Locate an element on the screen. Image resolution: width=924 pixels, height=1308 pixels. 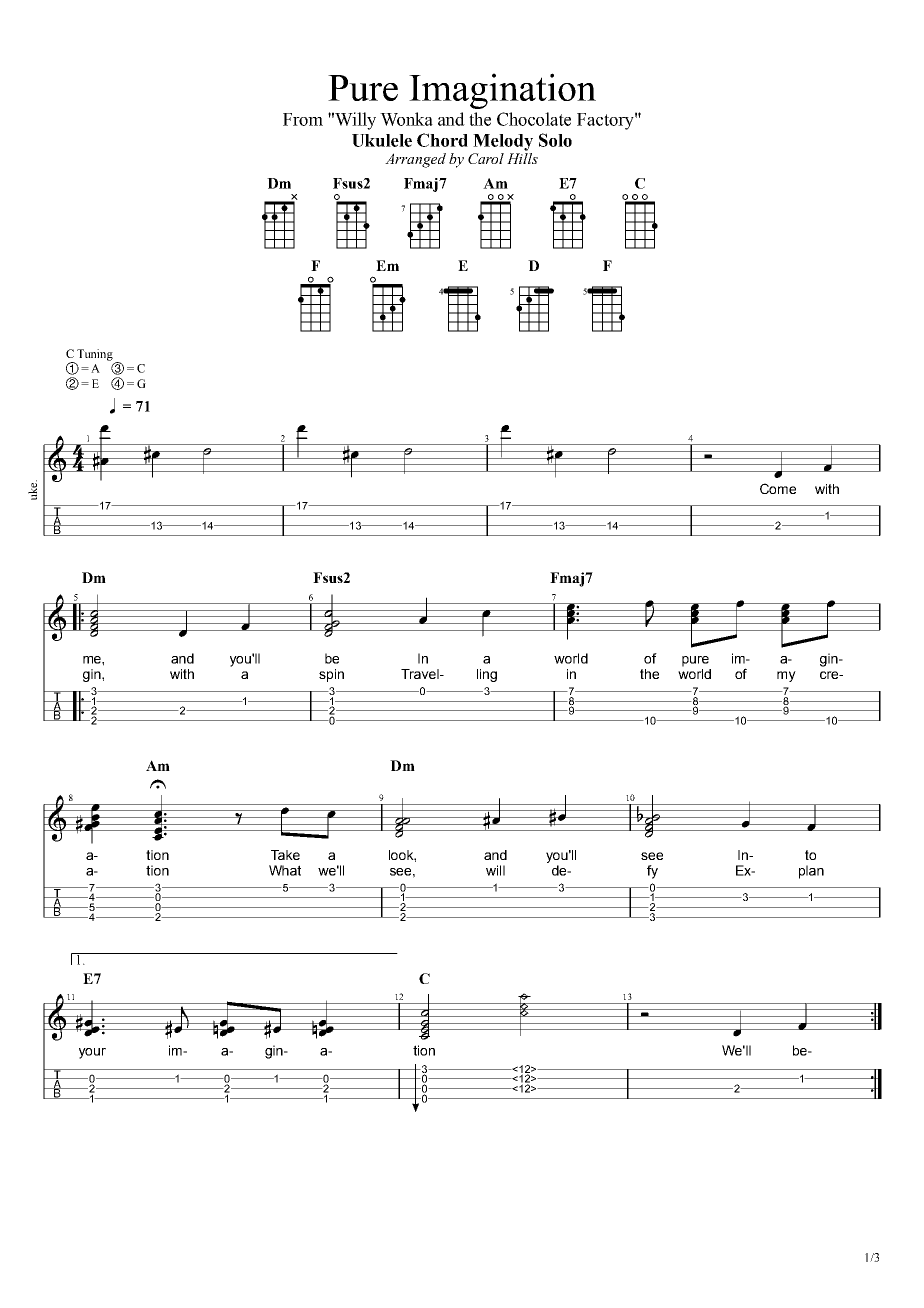
your is located at coordinates (92, 1053).
